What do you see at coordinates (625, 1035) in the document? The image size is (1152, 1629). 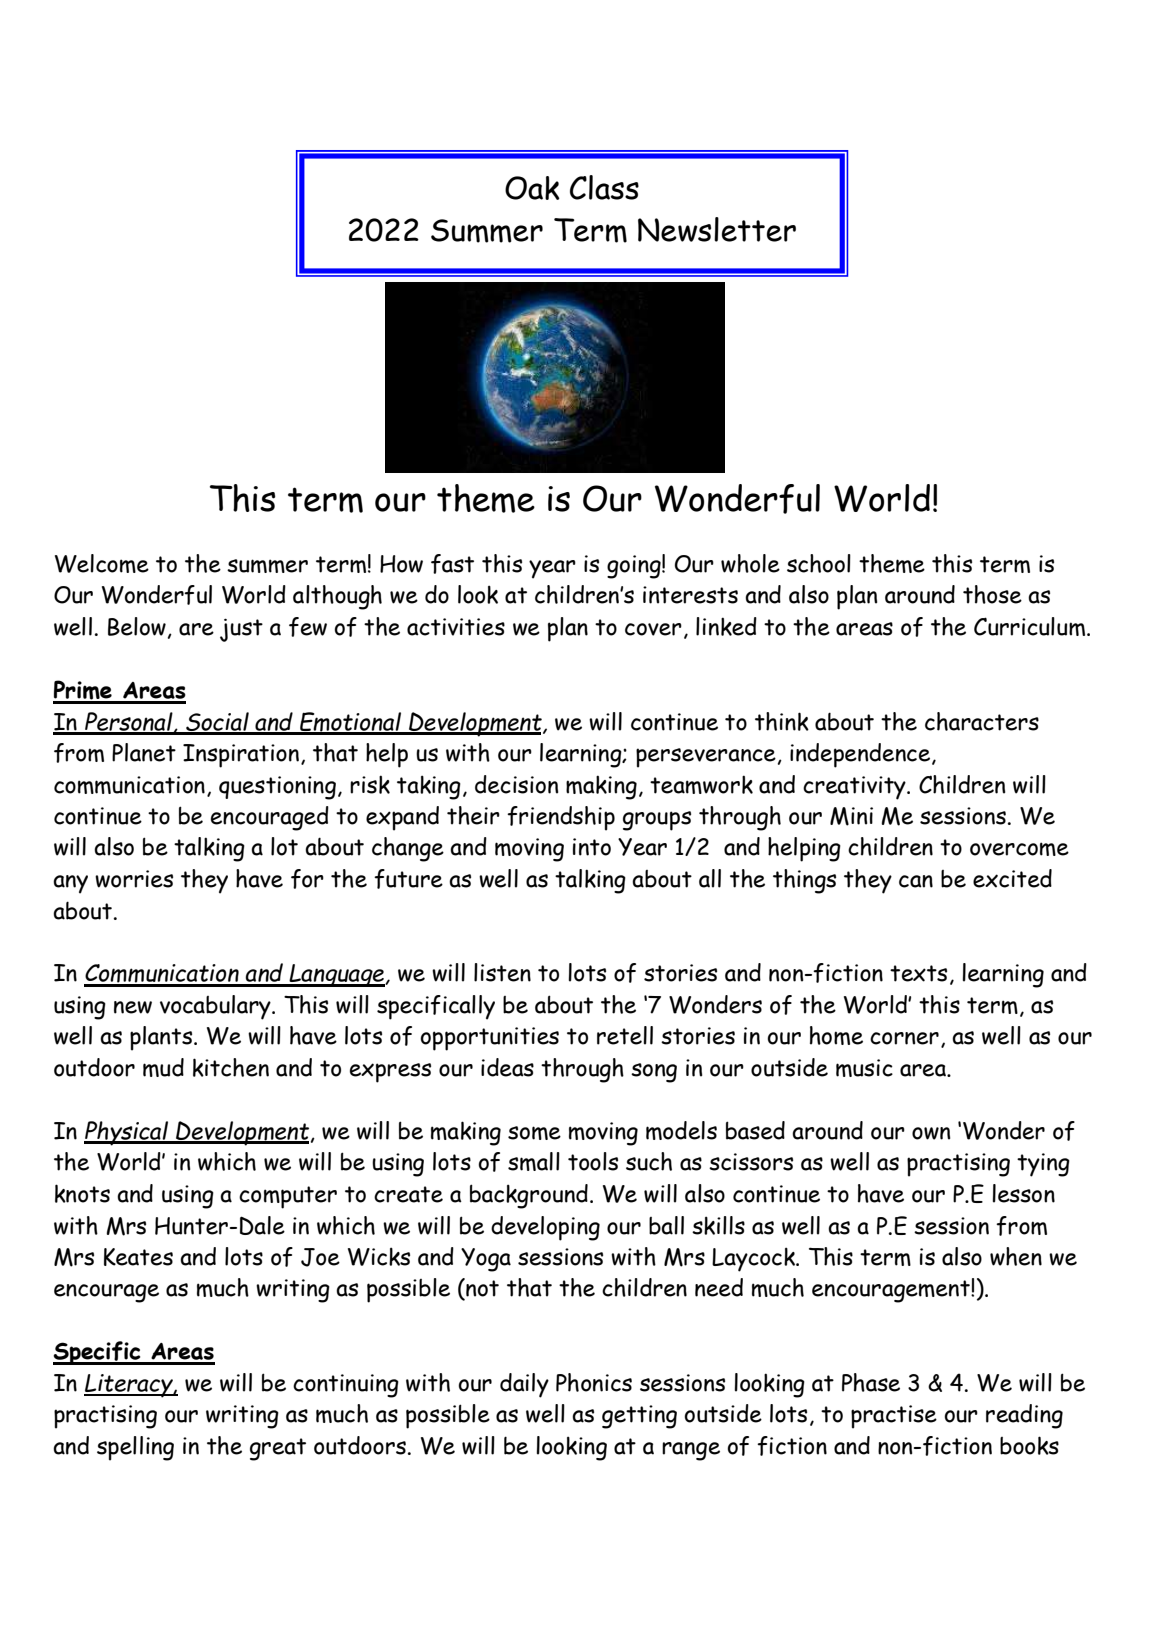 I see `retell` at bounding box center [625, 1035].
